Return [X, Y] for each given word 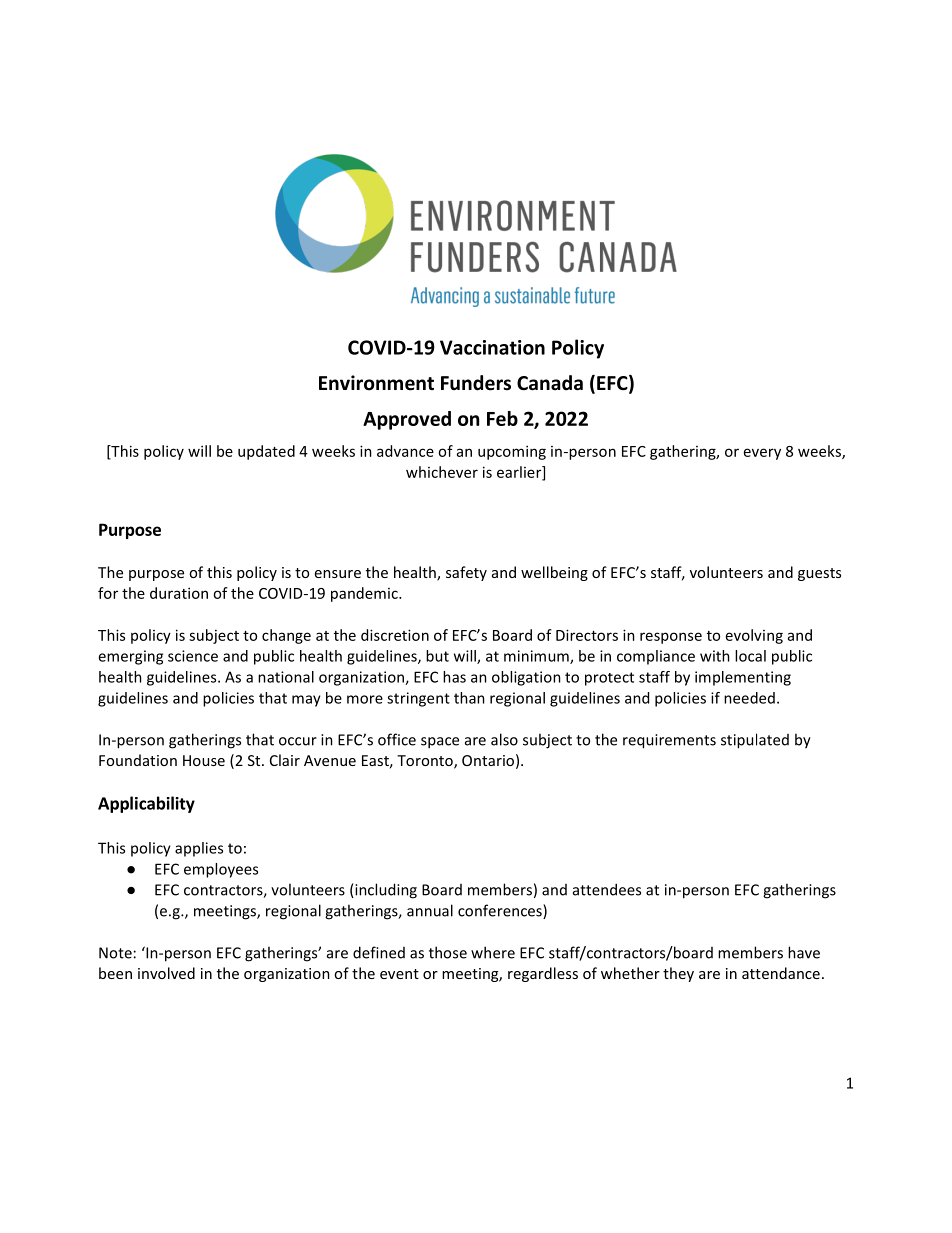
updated [266, 452]
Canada [550, 383]
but [437, 656]
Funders [476, 383]
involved [166, 973]
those [448, 952]
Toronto [426, 762]
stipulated [755, 741]
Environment [376, 383]
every [762, 454]
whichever [442, 472]
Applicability [146, 804]
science [193, 656]
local [750, 656]
